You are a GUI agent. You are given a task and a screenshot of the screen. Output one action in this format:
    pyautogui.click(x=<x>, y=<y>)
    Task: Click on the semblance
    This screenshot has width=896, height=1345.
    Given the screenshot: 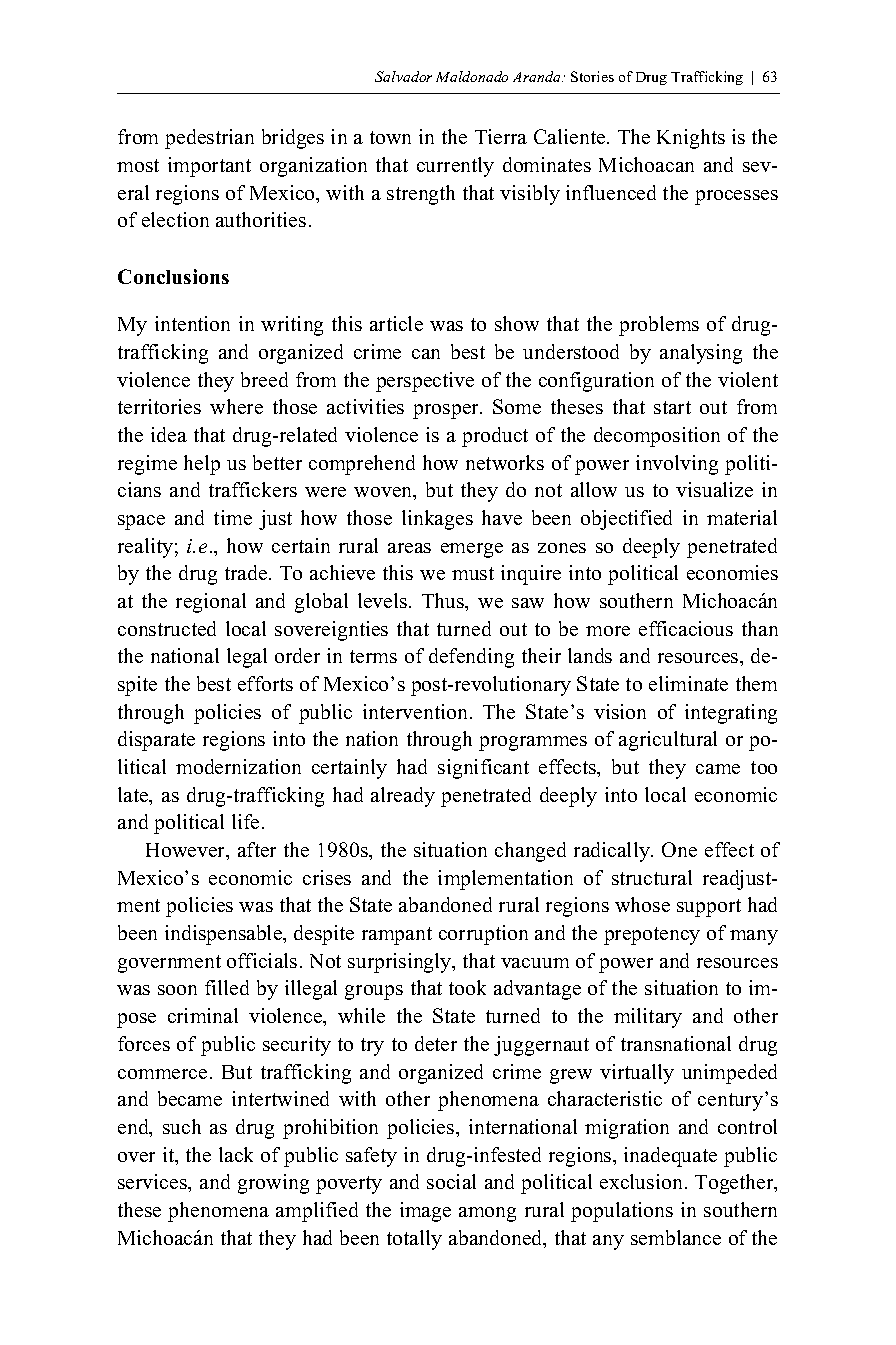 What is the action you would take?
    pyautogui.click(x=676, y=1237)
